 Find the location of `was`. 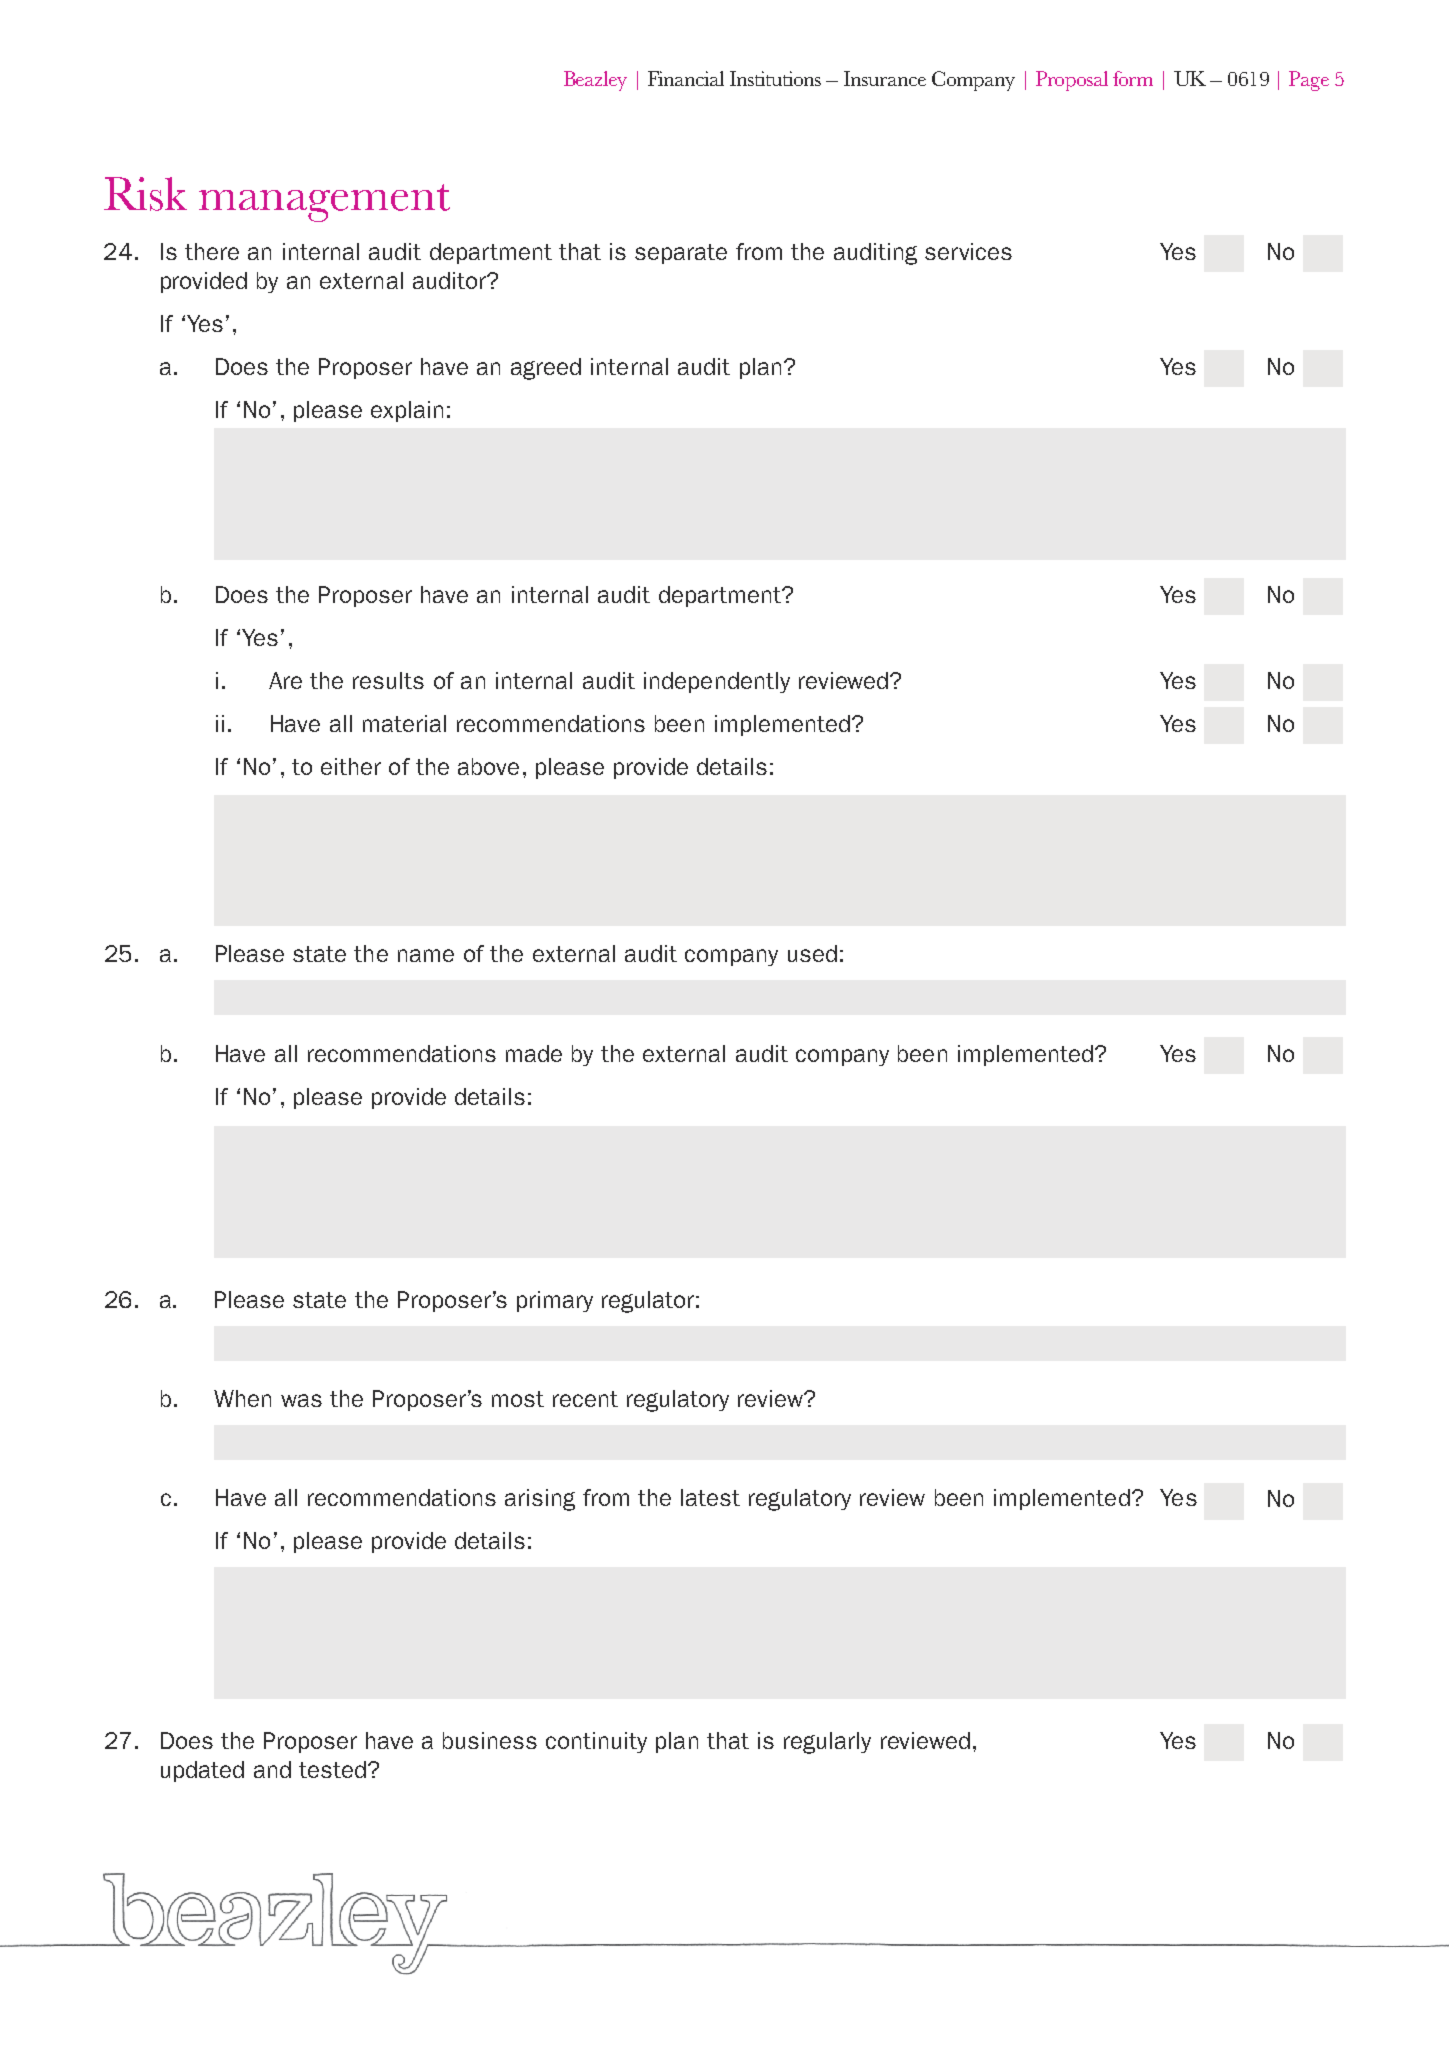

was is located at coordinates (301, 1400).
